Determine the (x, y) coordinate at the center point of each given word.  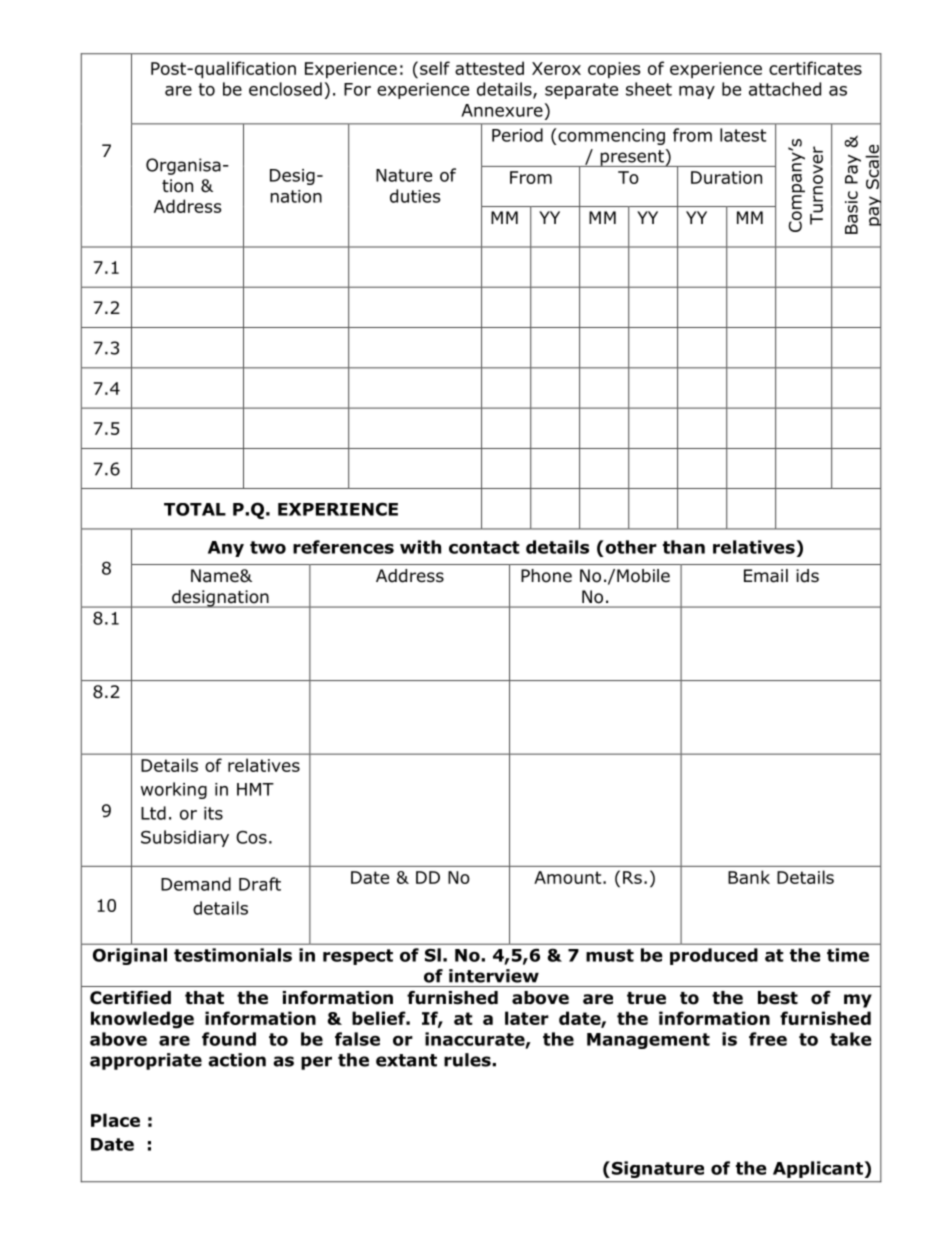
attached (785, 89)
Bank (749, 877)
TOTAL (195, 509)
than (684, 547)
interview (494, 976)
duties (415, 196)
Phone (546, 576)
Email (766, 576)
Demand (196, 884)
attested (489, 68)
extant (406, 1060)
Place (115, 1120)
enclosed (285, 89)
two (268, 547)
